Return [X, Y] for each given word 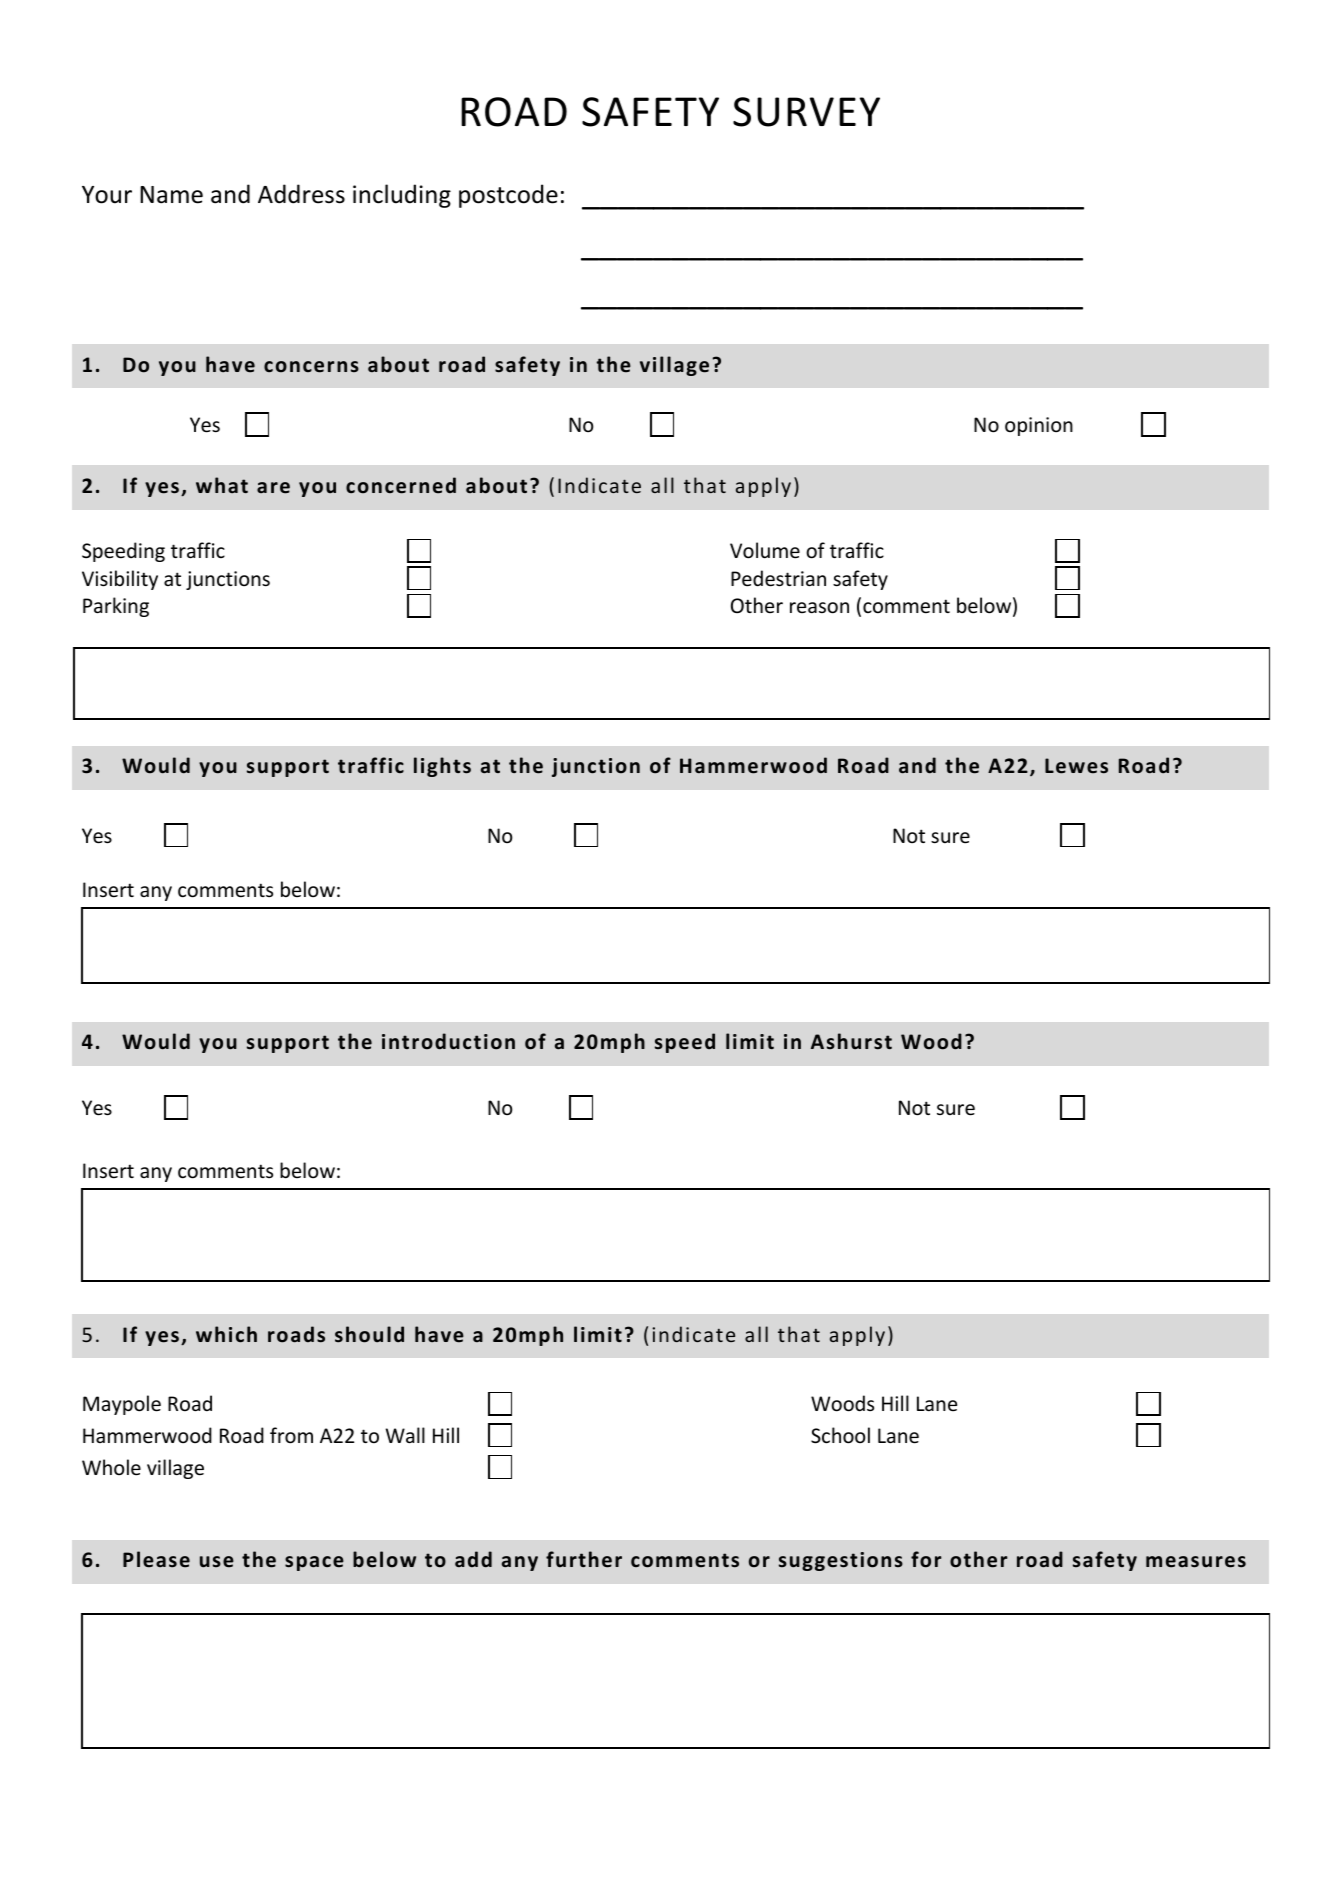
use [217, 1562]
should [369, 1334]
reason [819, 608]
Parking [116, 607]
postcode [508, 196]
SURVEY [806, 112]
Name [171, 195]
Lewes [1076, 766]
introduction [448, 1041]
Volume [765, 550]
